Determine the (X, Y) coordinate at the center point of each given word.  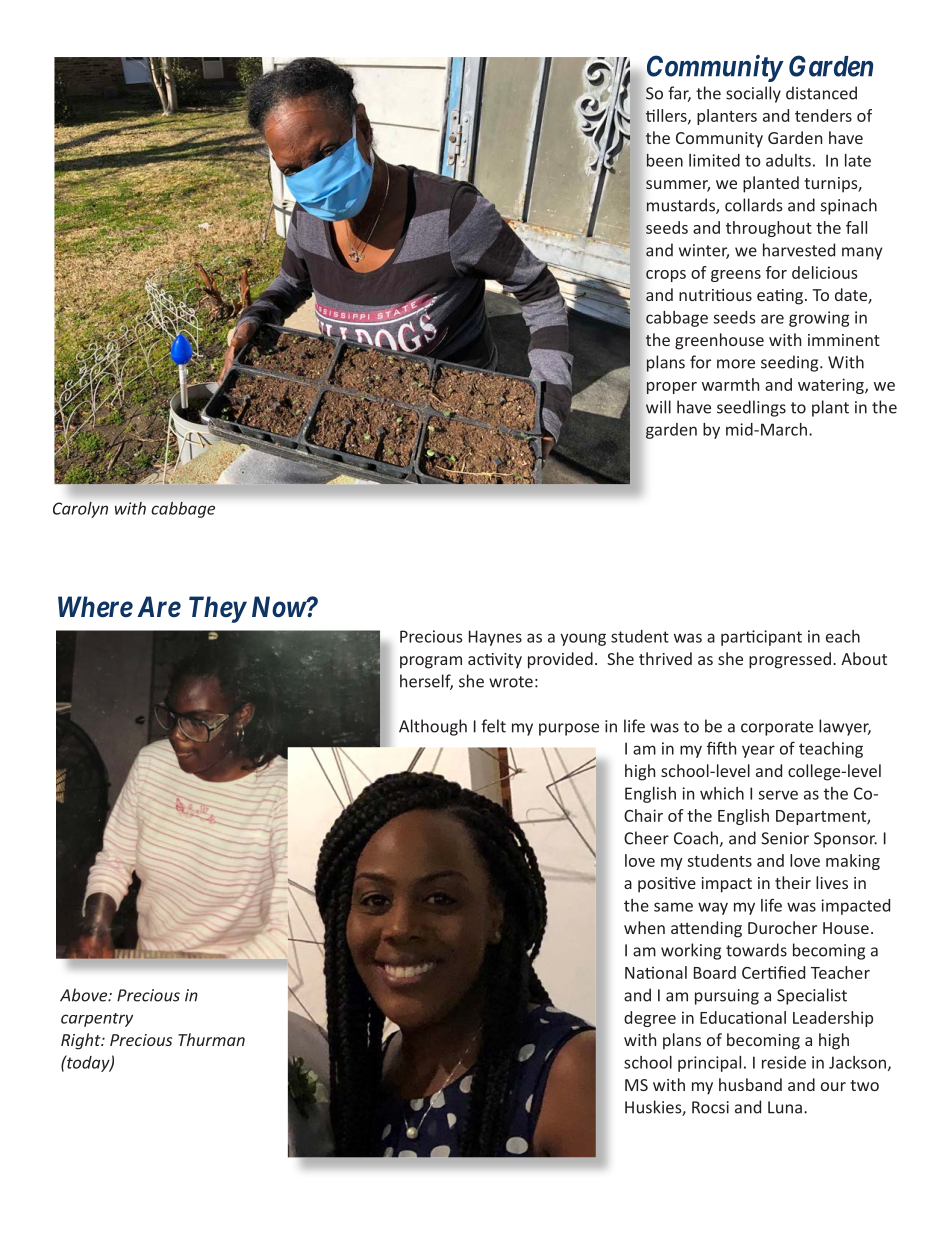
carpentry (97, 1020)
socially (753, 94)
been (665, 160)
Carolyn (80, 510)
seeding (791, 363)
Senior (785, 838)
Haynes (495, 638)
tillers (667, 116)
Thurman (211, 1039)
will (658, 407)
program (431, 662)
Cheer (646, 838)
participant (761, 638)
